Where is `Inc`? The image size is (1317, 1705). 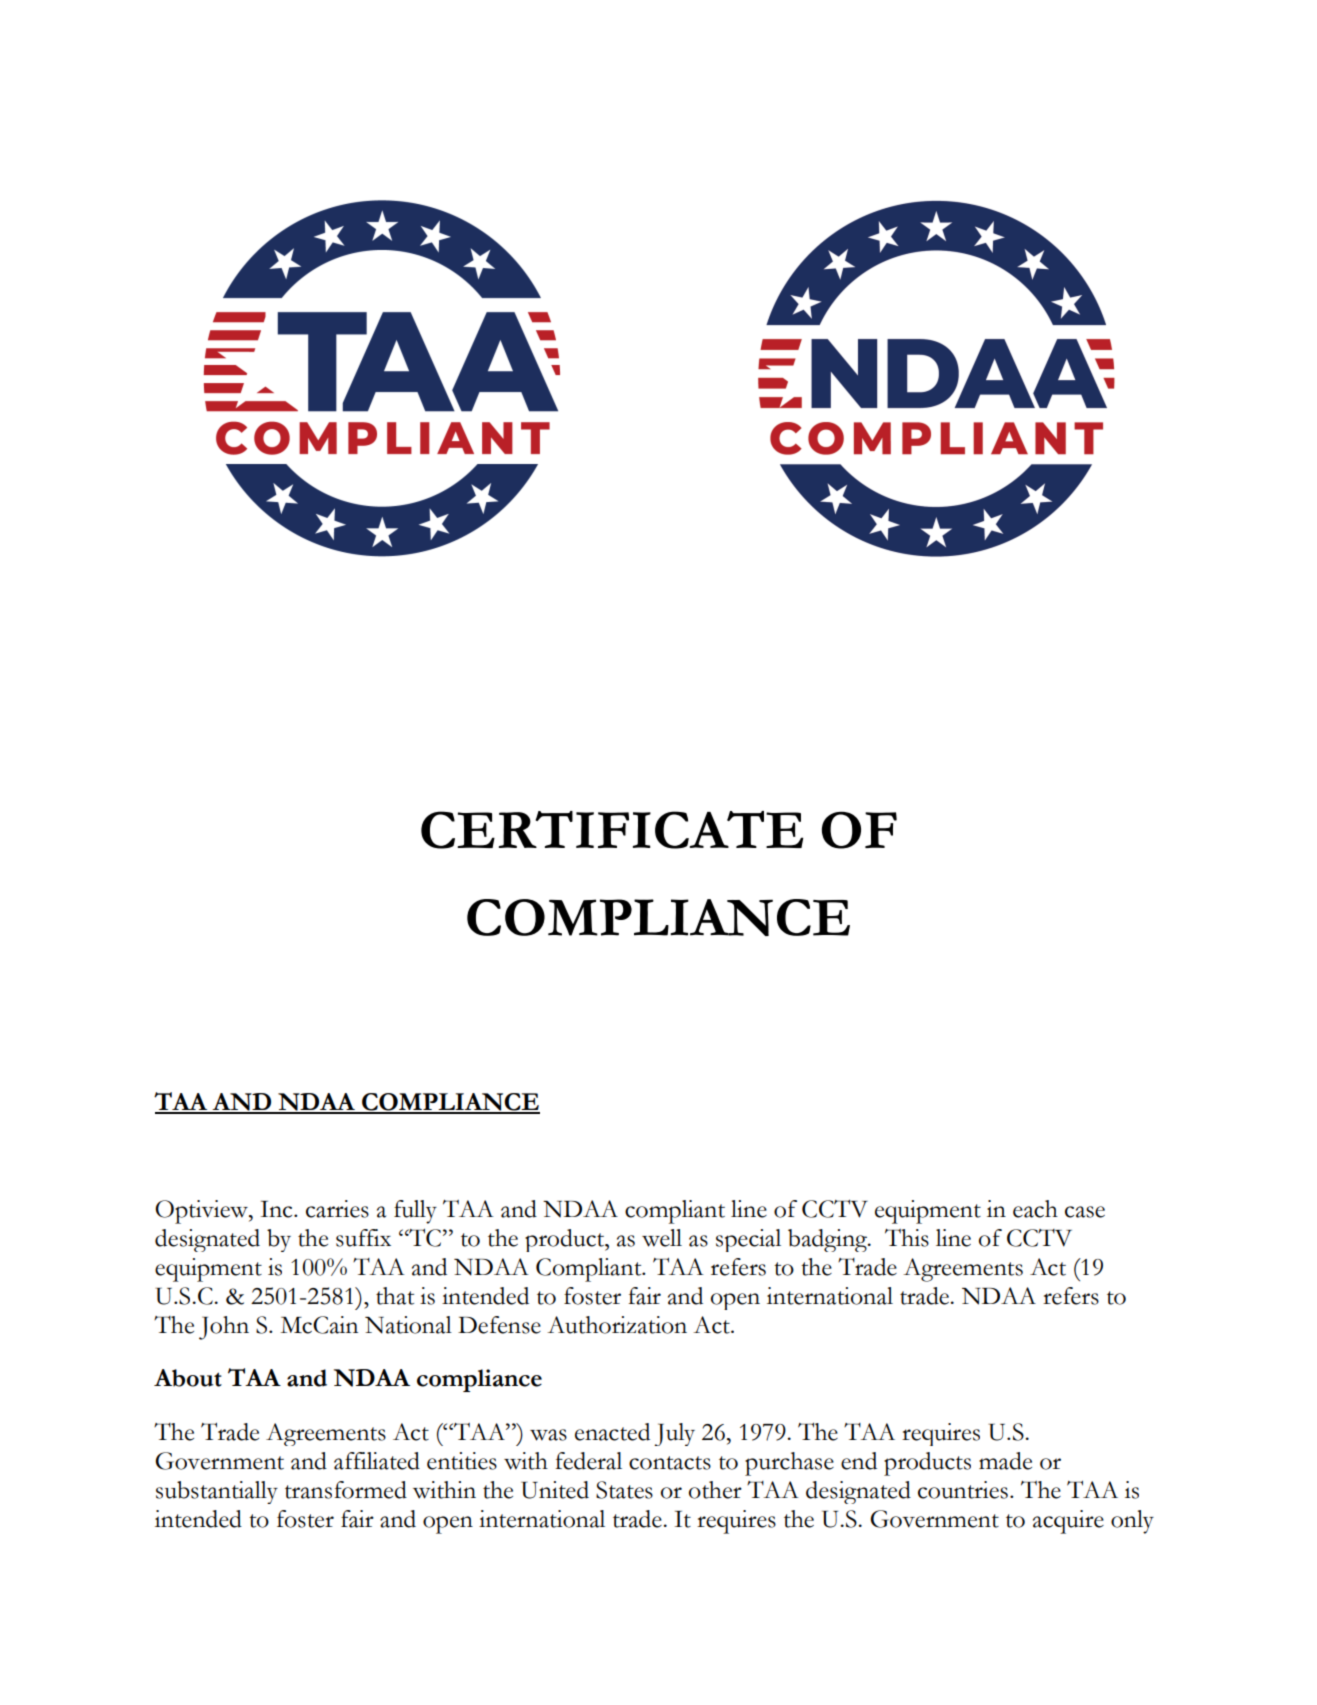
Inc is located at coordinates (278, 1209).
